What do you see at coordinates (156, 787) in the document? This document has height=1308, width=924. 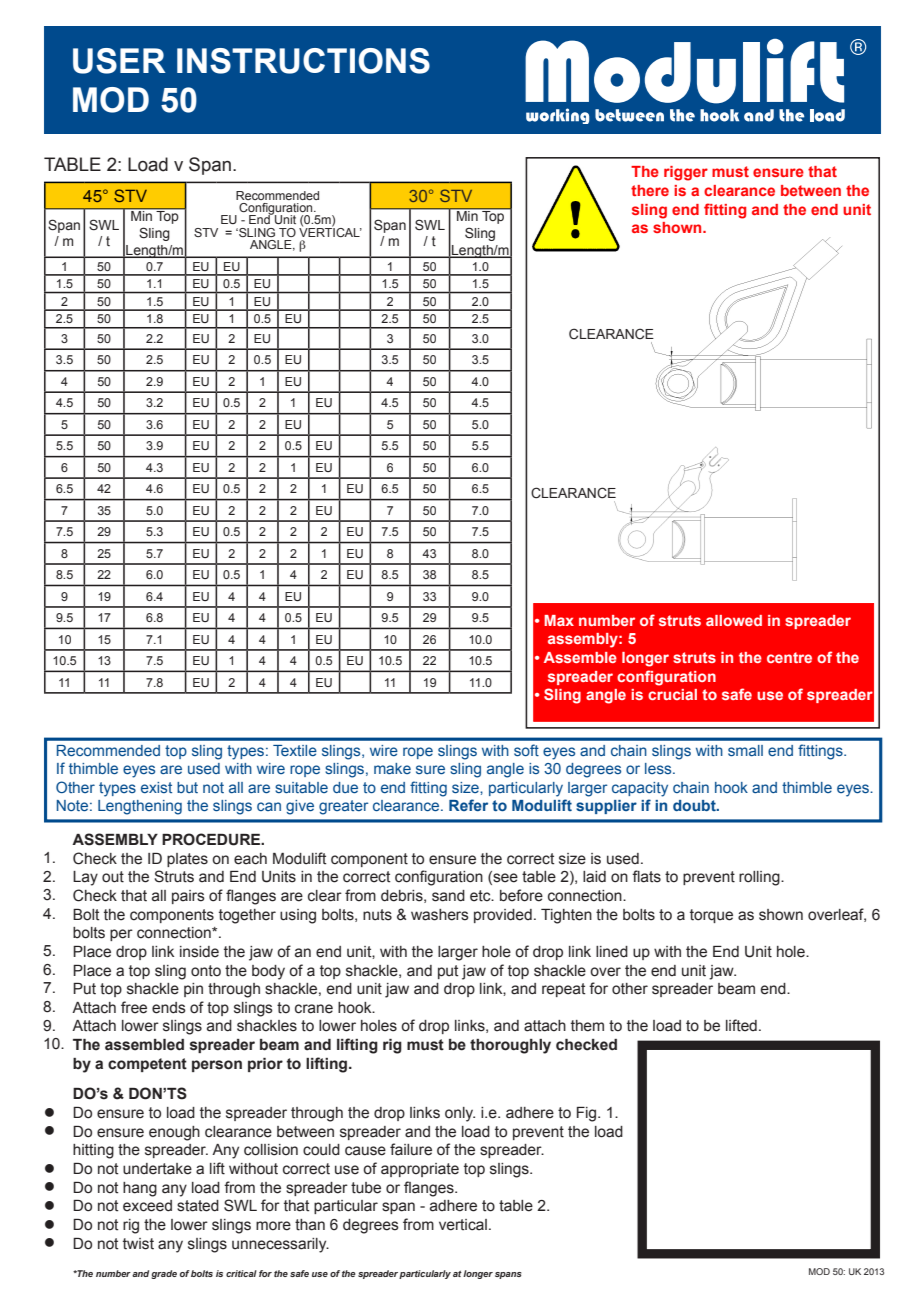 I see `exist` at bounding box center [156, 787].
